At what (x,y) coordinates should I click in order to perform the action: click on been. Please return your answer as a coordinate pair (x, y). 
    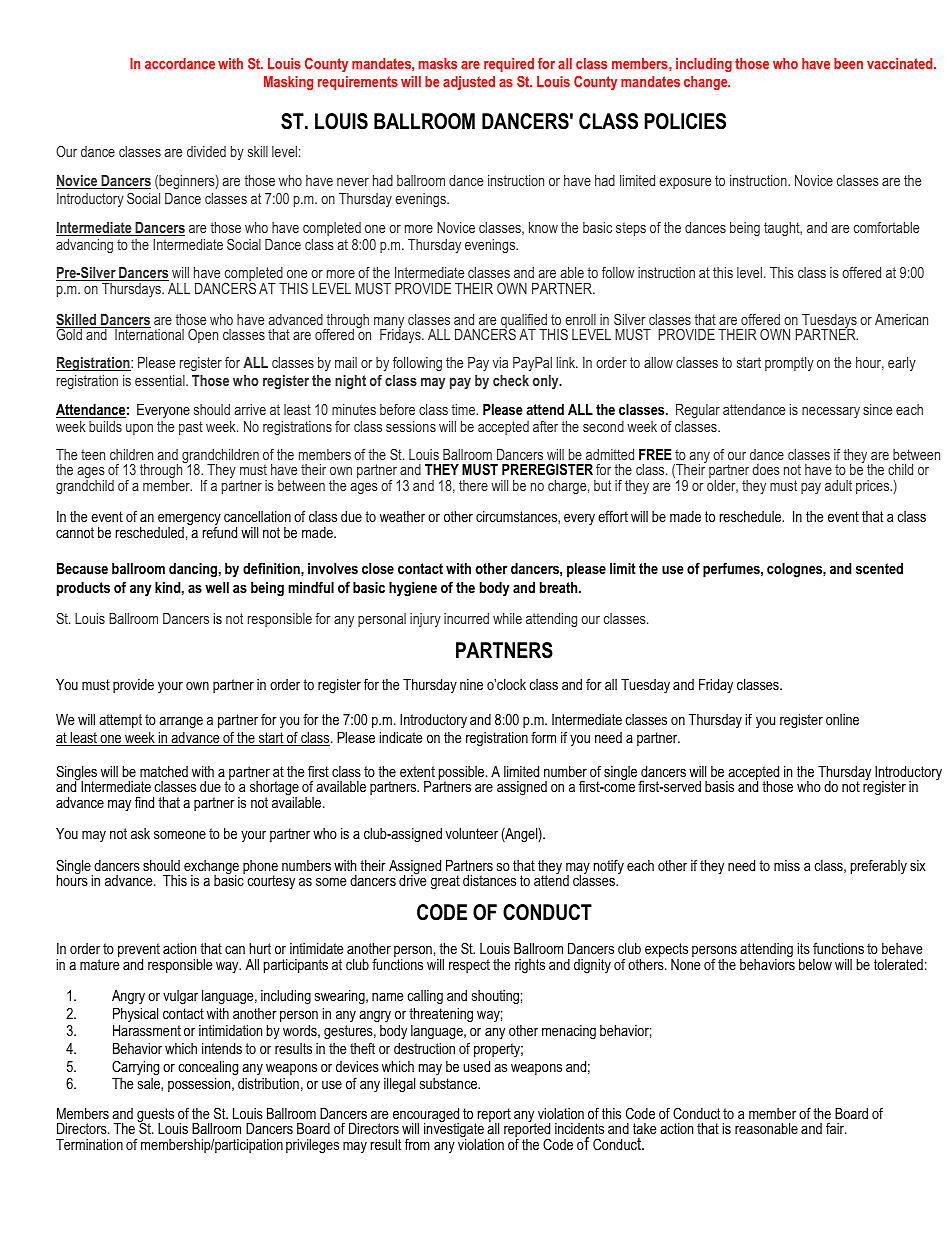
    Looking at the image, I should click on (848, 63).
